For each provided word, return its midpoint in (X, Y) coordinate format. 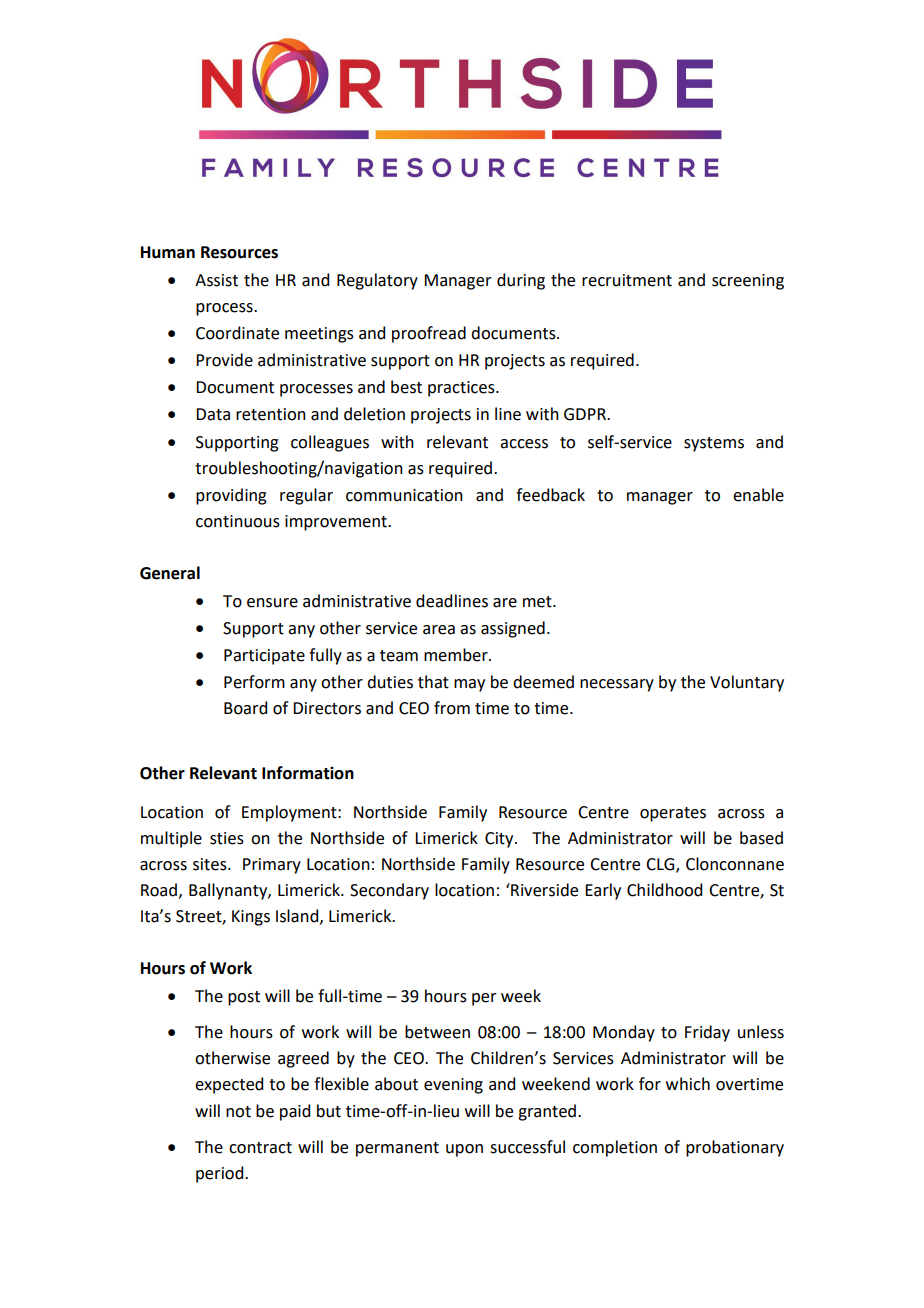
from (452, 708)
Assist (216, 280)
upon (464, 1150)
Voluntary (747, 683)
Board (245, 708)
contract (260, 1148)
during (521, 281)
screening (748, 282)
